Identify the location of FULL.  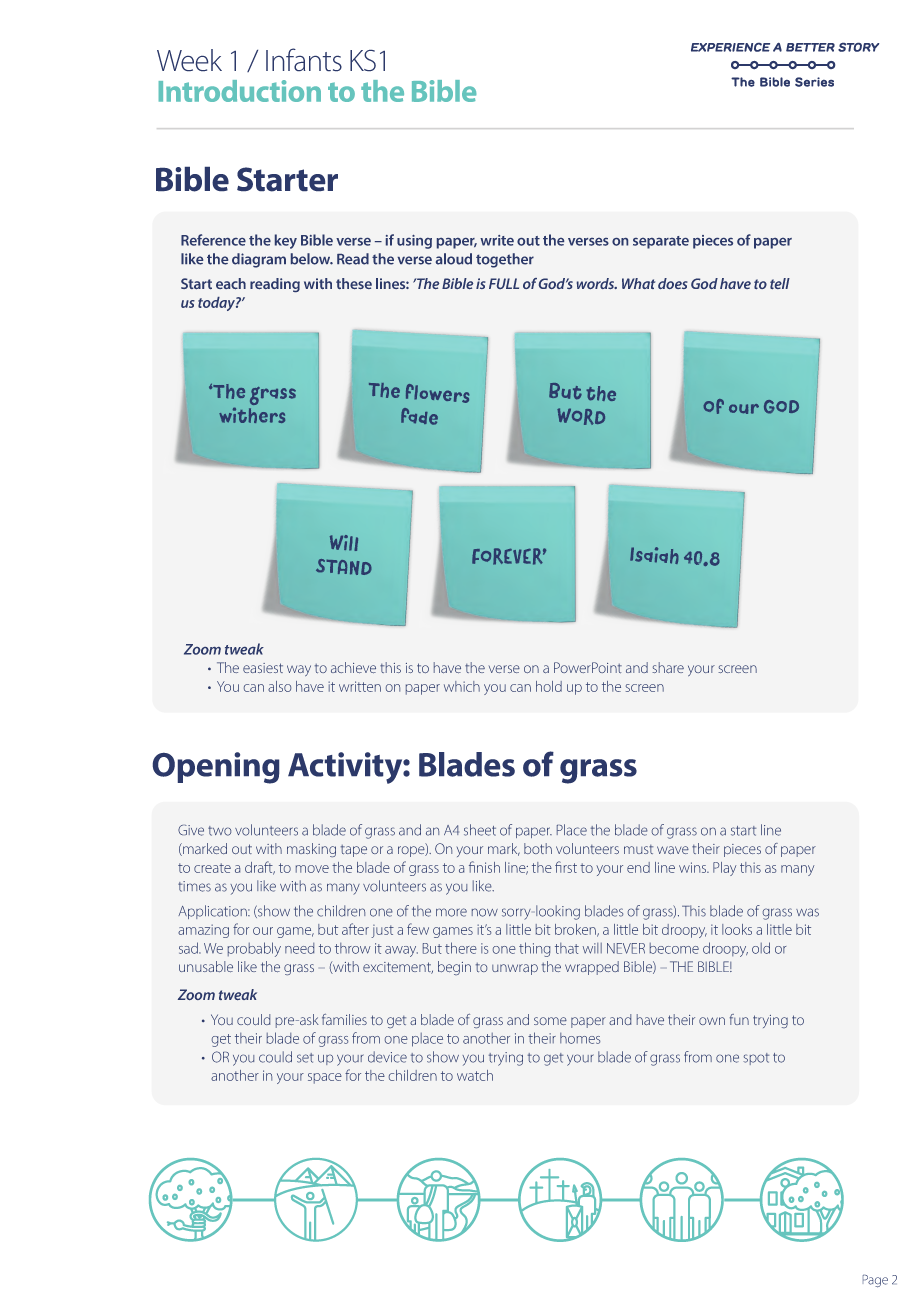
(504, 283).
